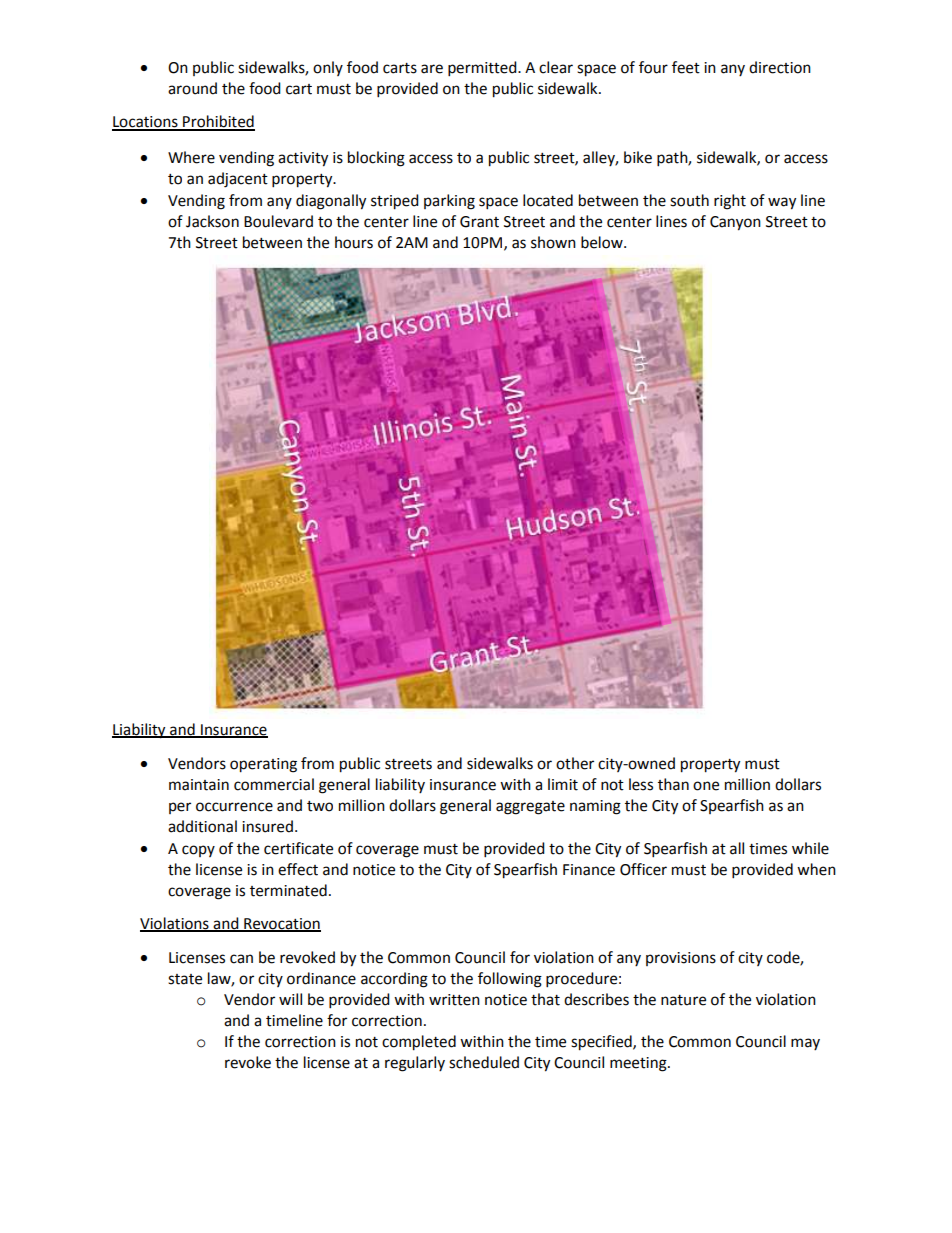 This screenshot has height=1233, width=952. What do you see at coordinates (575, 763) in the screenshot?
I see `other` at bounding box center [575, 763].
